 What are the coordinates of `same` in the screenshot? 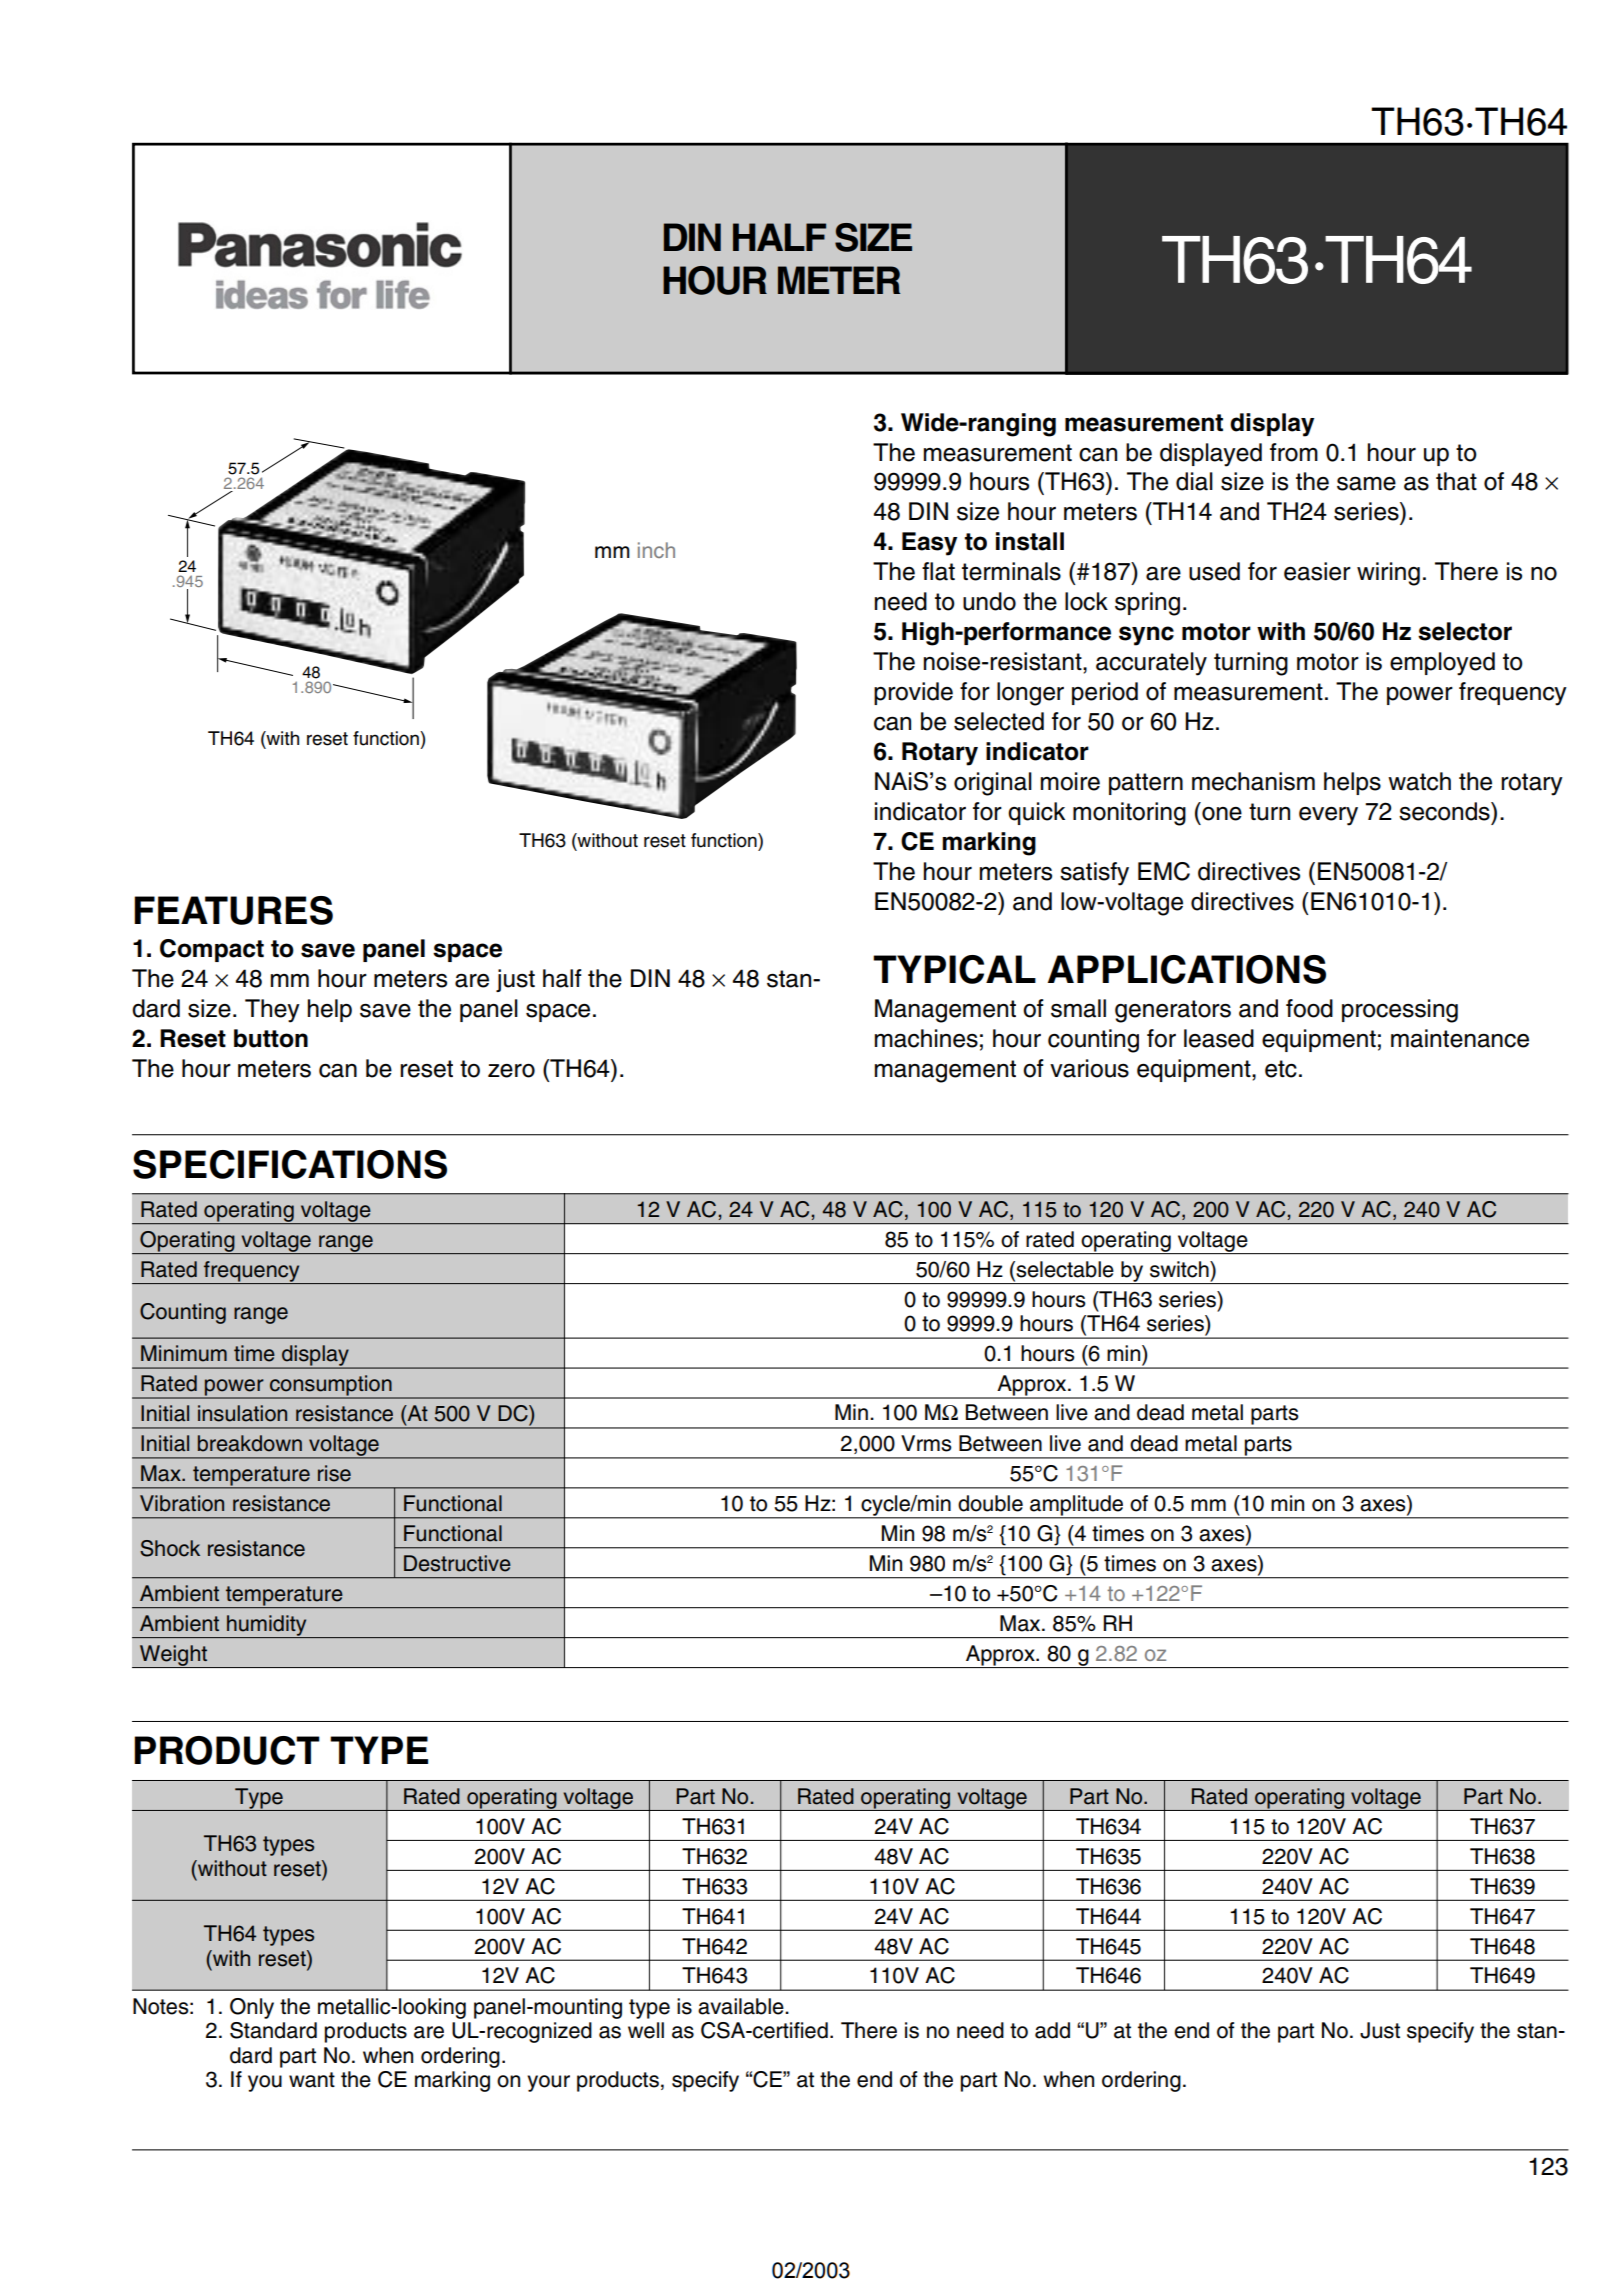 It's located at (1366, 483).
